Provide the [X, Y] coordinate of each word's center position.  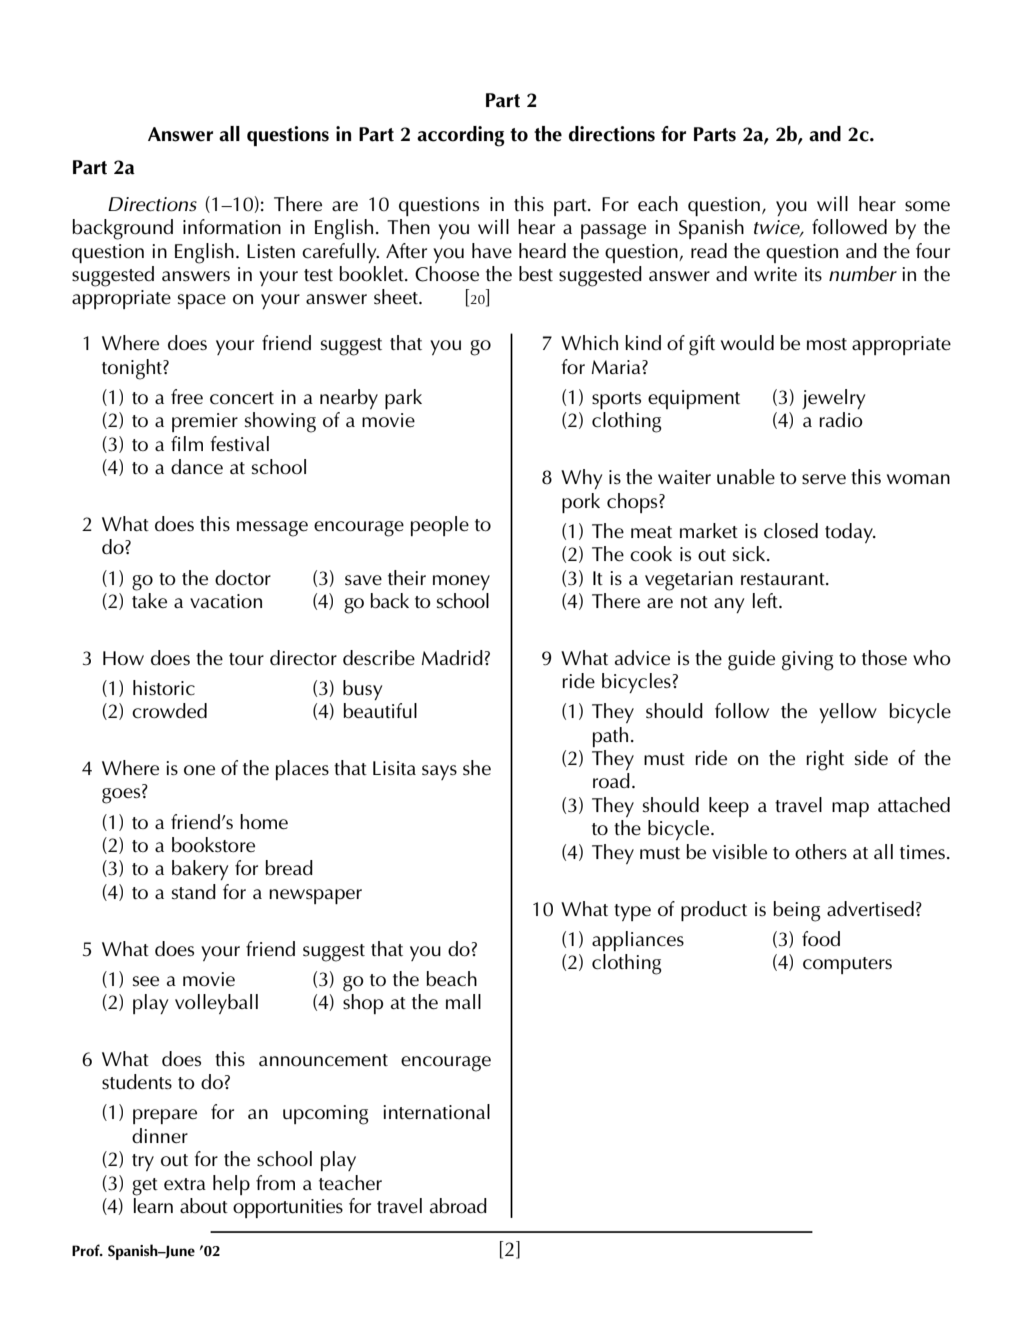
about [204, 1206]
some [927, 206]
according [461, 136]
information [232, 227]
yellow [848, 713]
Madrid [452, 658]
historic [164, 688]
